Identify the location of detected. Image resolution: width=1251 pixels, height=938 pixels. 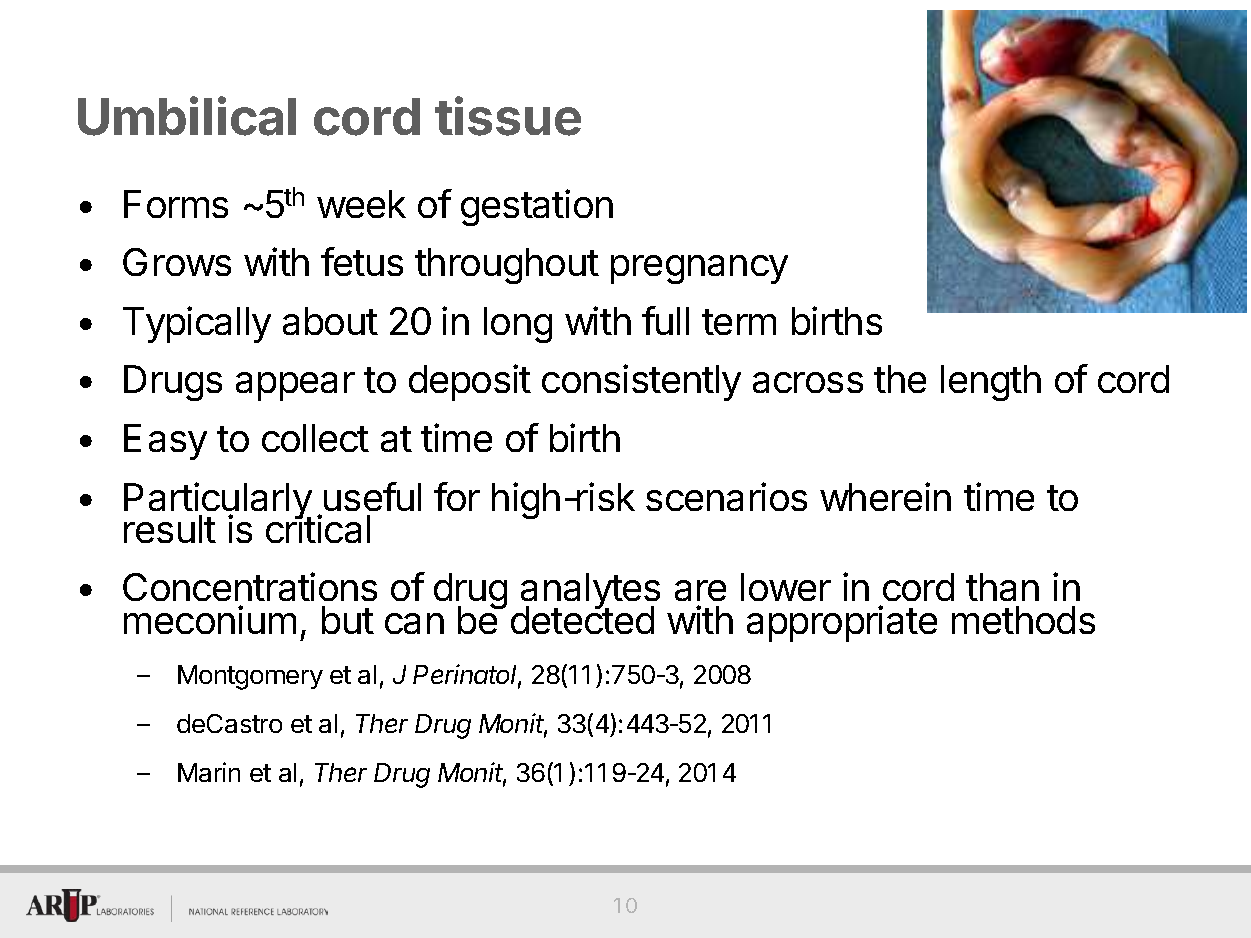
(582, 619).
